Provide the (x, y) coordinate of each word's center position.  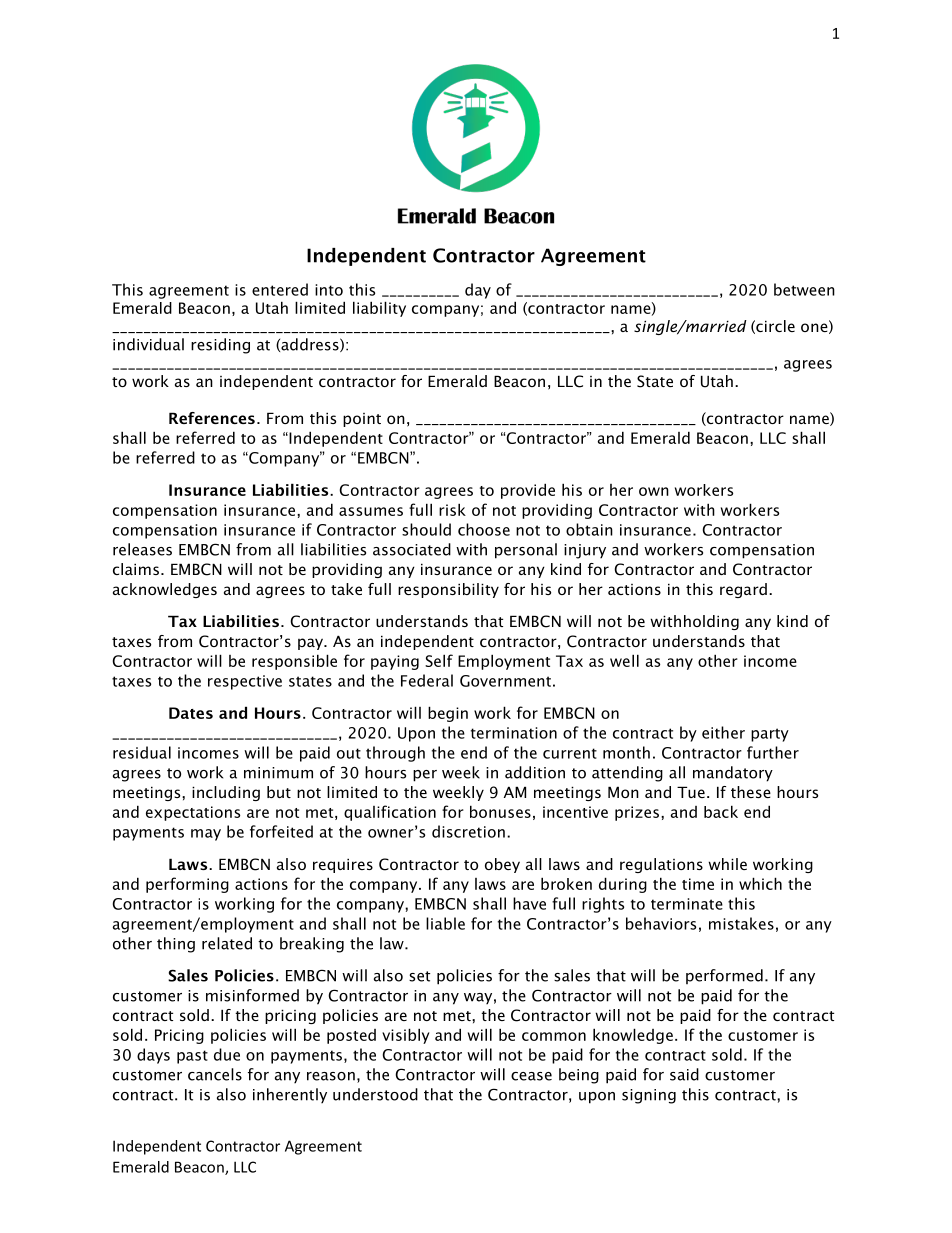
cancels (215, 1074)
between (804, 289)
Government (505, 681)
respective (245, 682)
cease (531, 1076)
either (723, 732)
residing (220, 346)
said (684, 1074)
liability (379, 309)
